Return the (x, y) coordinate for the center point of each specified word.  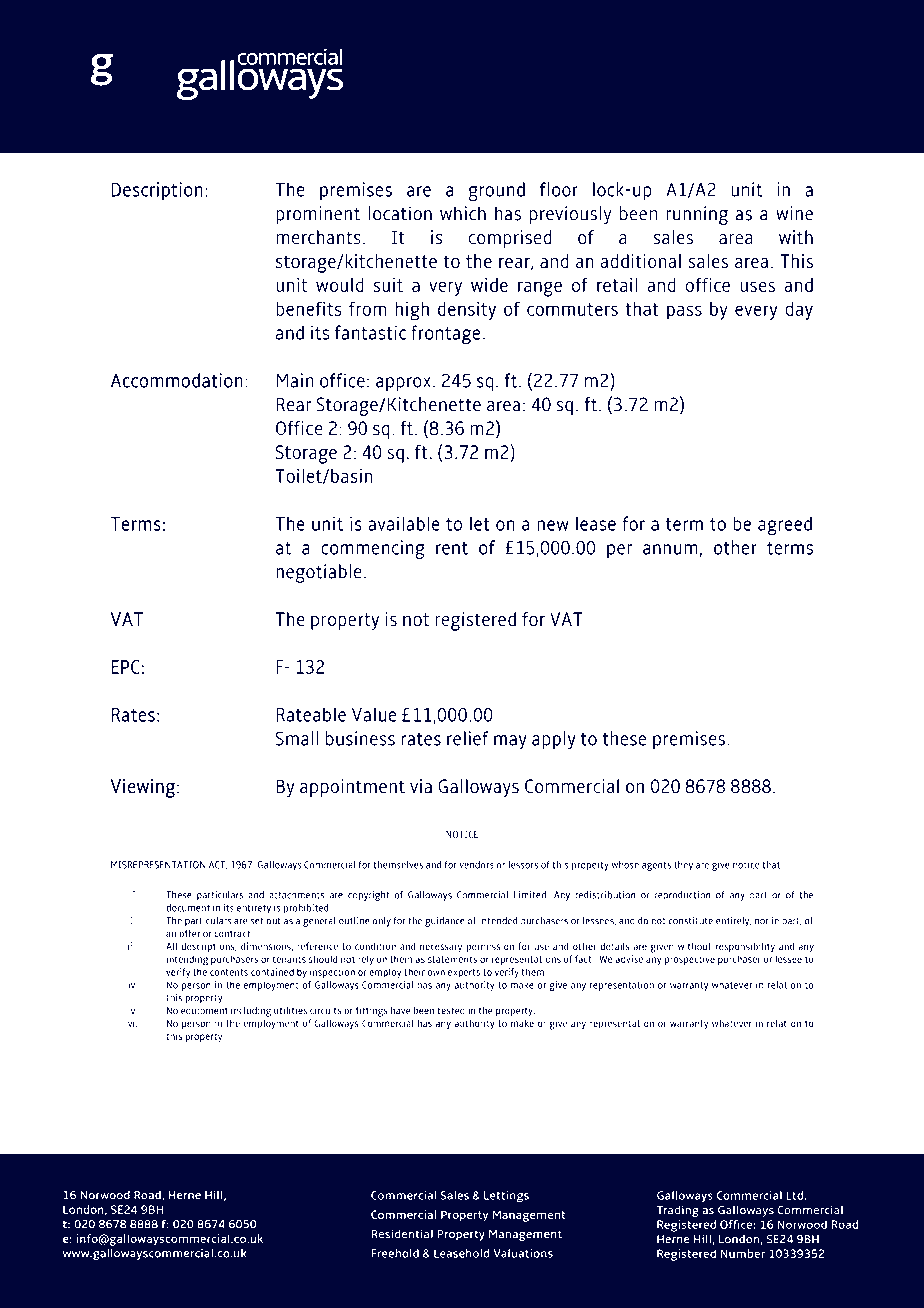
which (463, 213)
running (697, 215)
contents (229, 972)
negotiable (319, 573)
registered (475, 621)
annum (670, 549)
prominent (318, 215)
